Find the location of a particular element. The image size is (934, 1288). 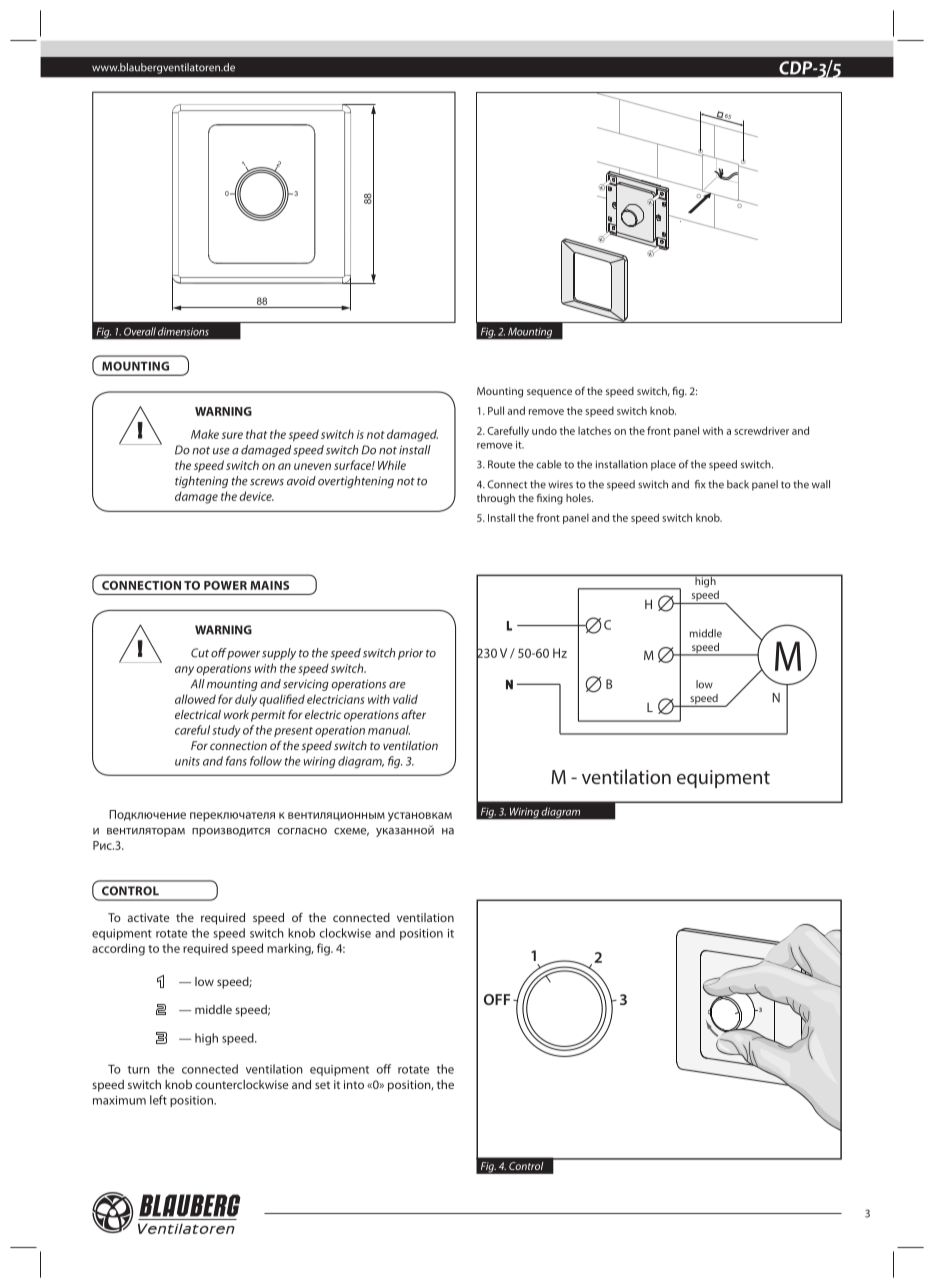

allowed is located at coordinates (195, 699).
